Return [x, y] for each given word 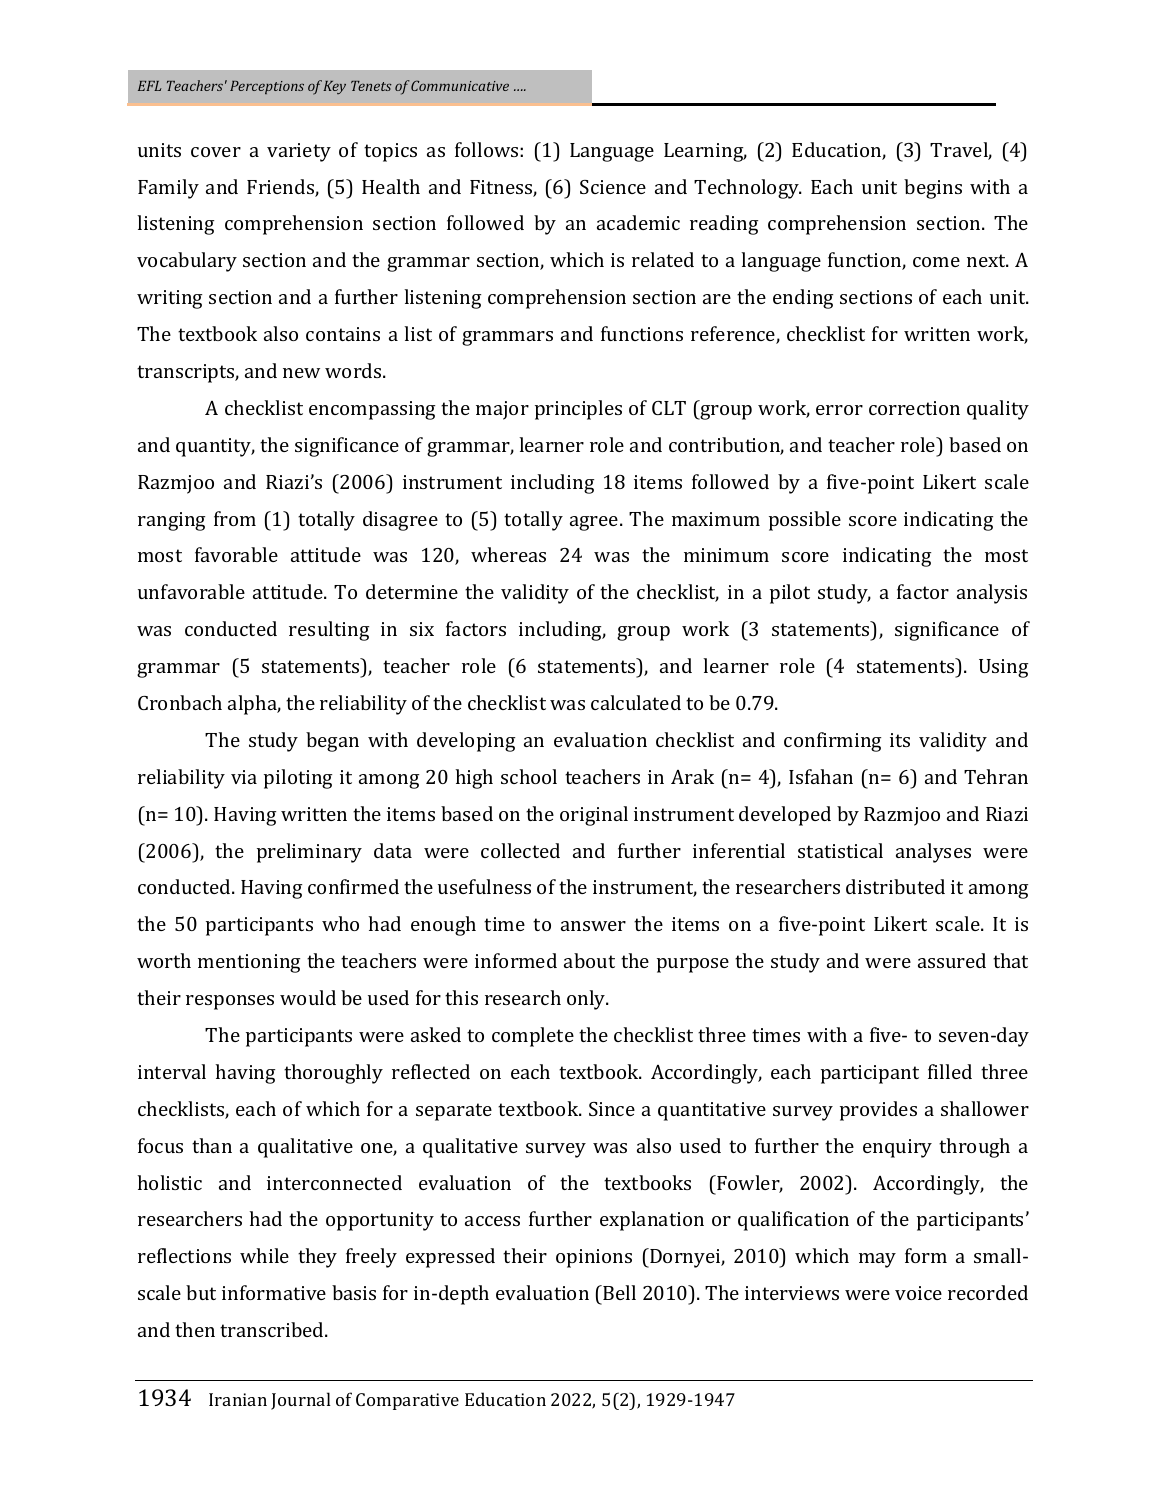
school [529, 776]
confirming [832, 742]
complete [533, 1037]
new [301, 373]
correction [914, 408]
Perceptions [267, 87]
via [244, 777]
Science [613, 187]
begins [933, 189]
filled [950, 1071]
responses [230, 1002]
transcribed [273, 1329]
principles [578, 410]
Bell [618, 1292]
